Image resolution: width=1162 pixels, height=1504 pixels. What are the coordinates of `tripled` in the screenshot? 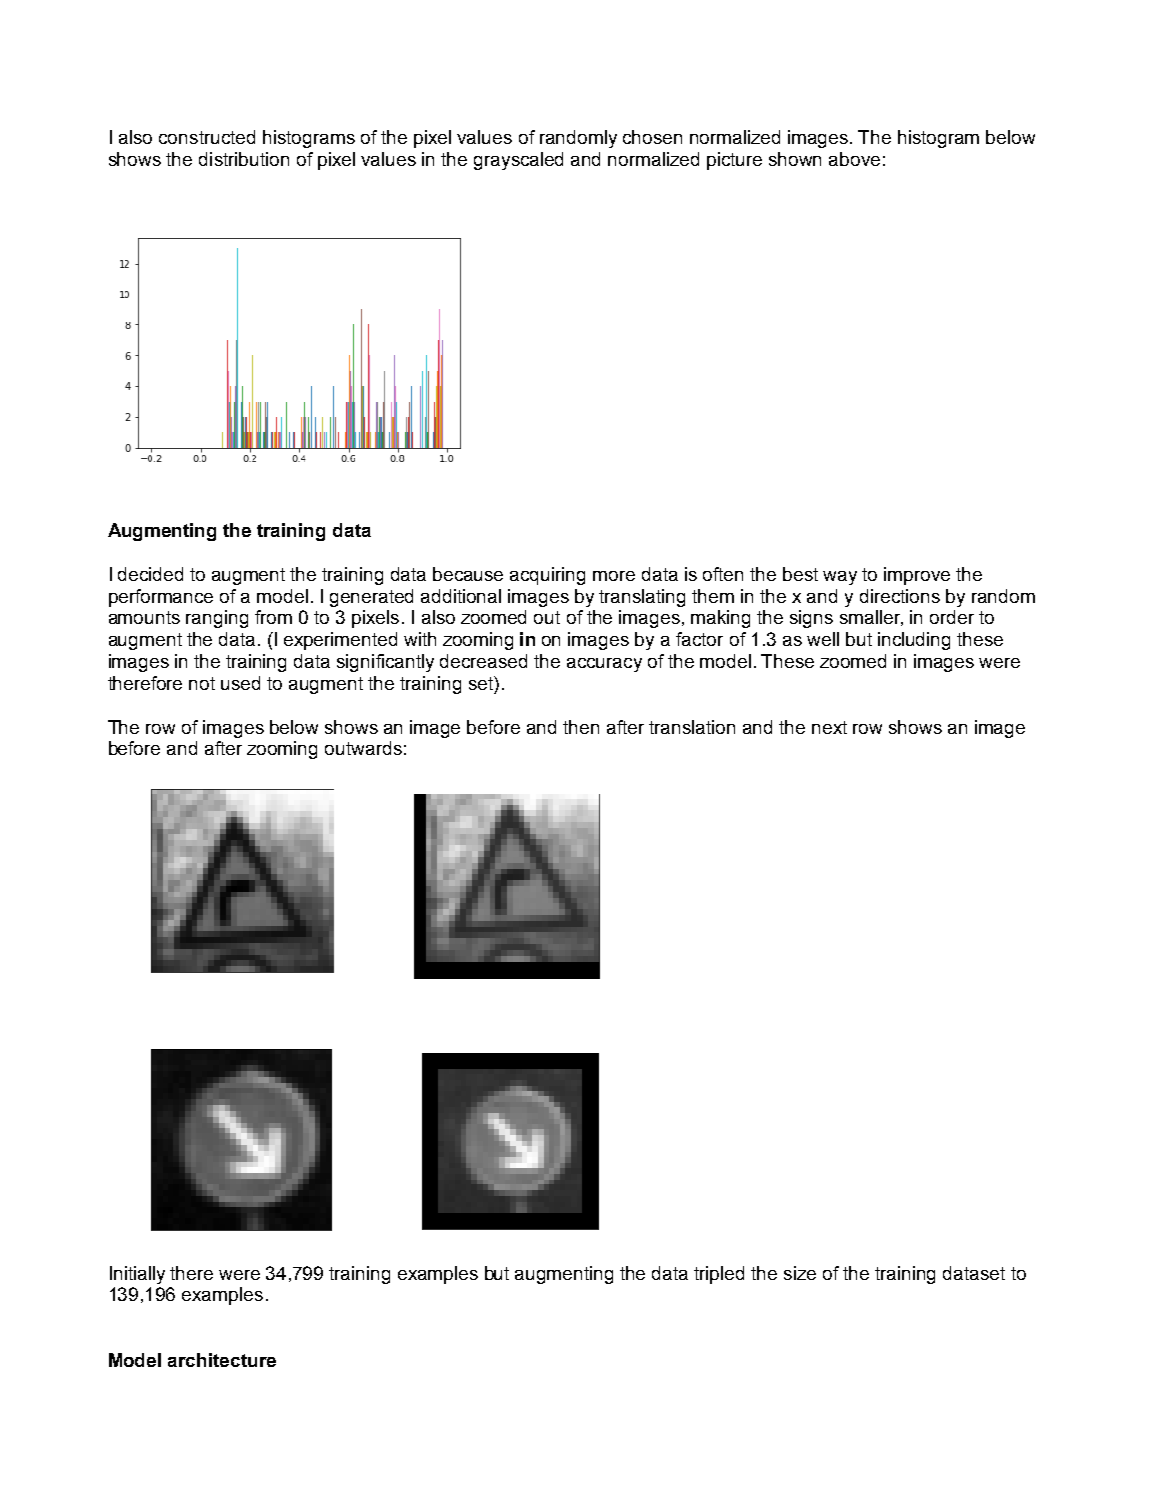 It's located at (719, 1275).
